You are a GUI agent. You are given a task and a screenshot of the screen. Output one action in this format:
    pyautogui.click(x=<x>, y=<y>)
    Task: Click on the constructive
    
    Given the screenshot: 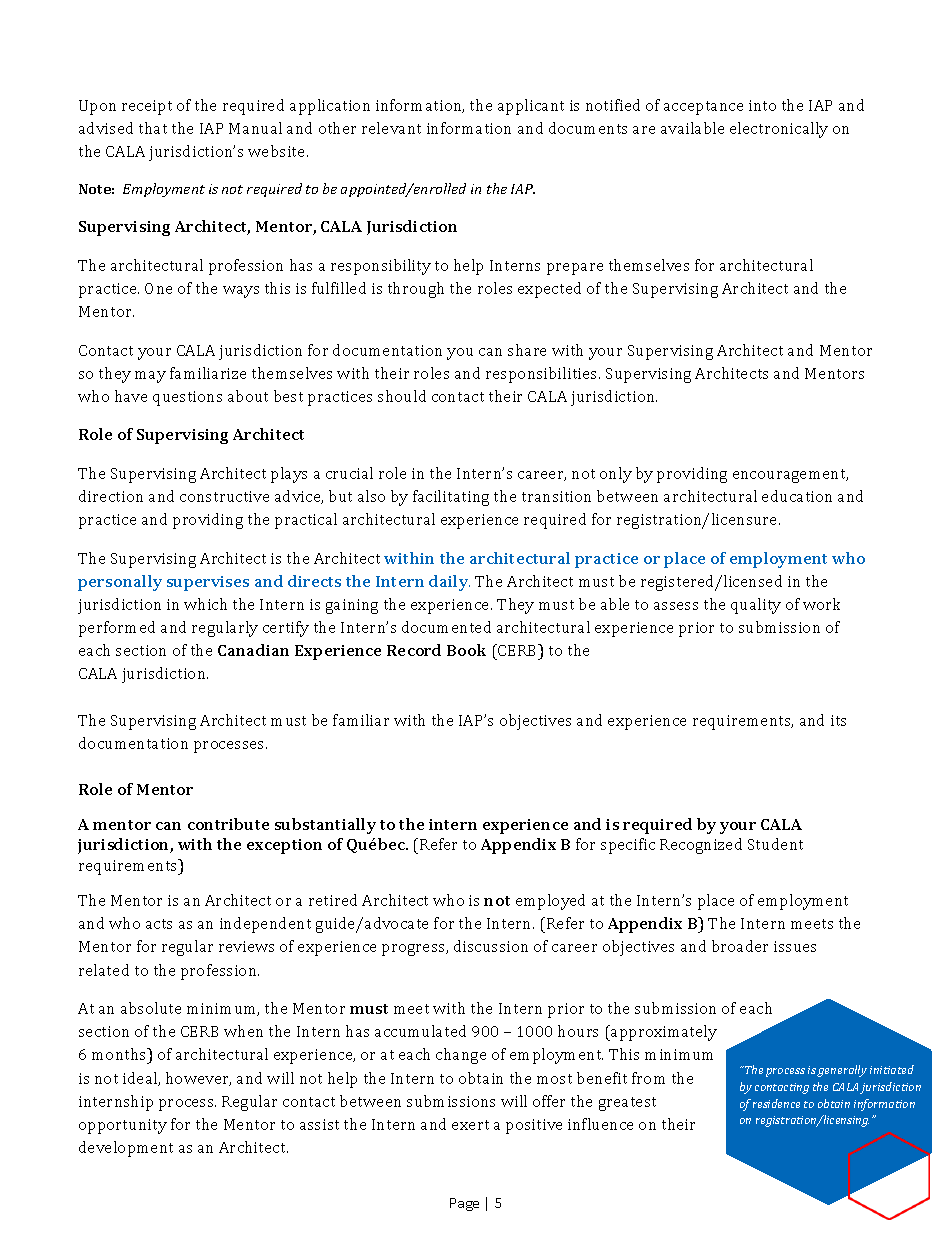 What is the action you would take?
    pyautogui.click(x=224, y=496)
